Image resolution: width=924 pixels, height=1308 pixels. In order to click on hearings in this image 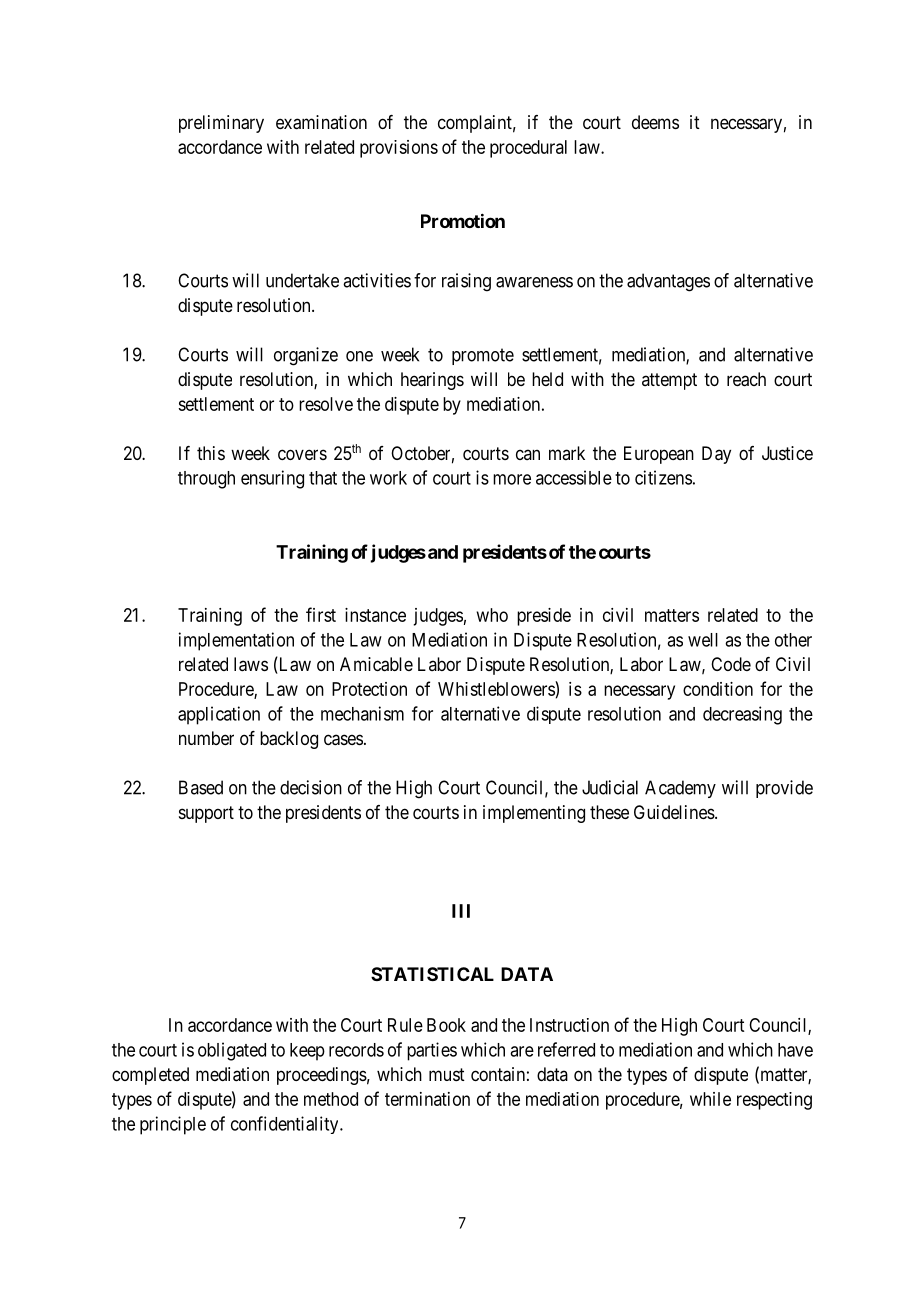, I will do `click(432, 381)`.
